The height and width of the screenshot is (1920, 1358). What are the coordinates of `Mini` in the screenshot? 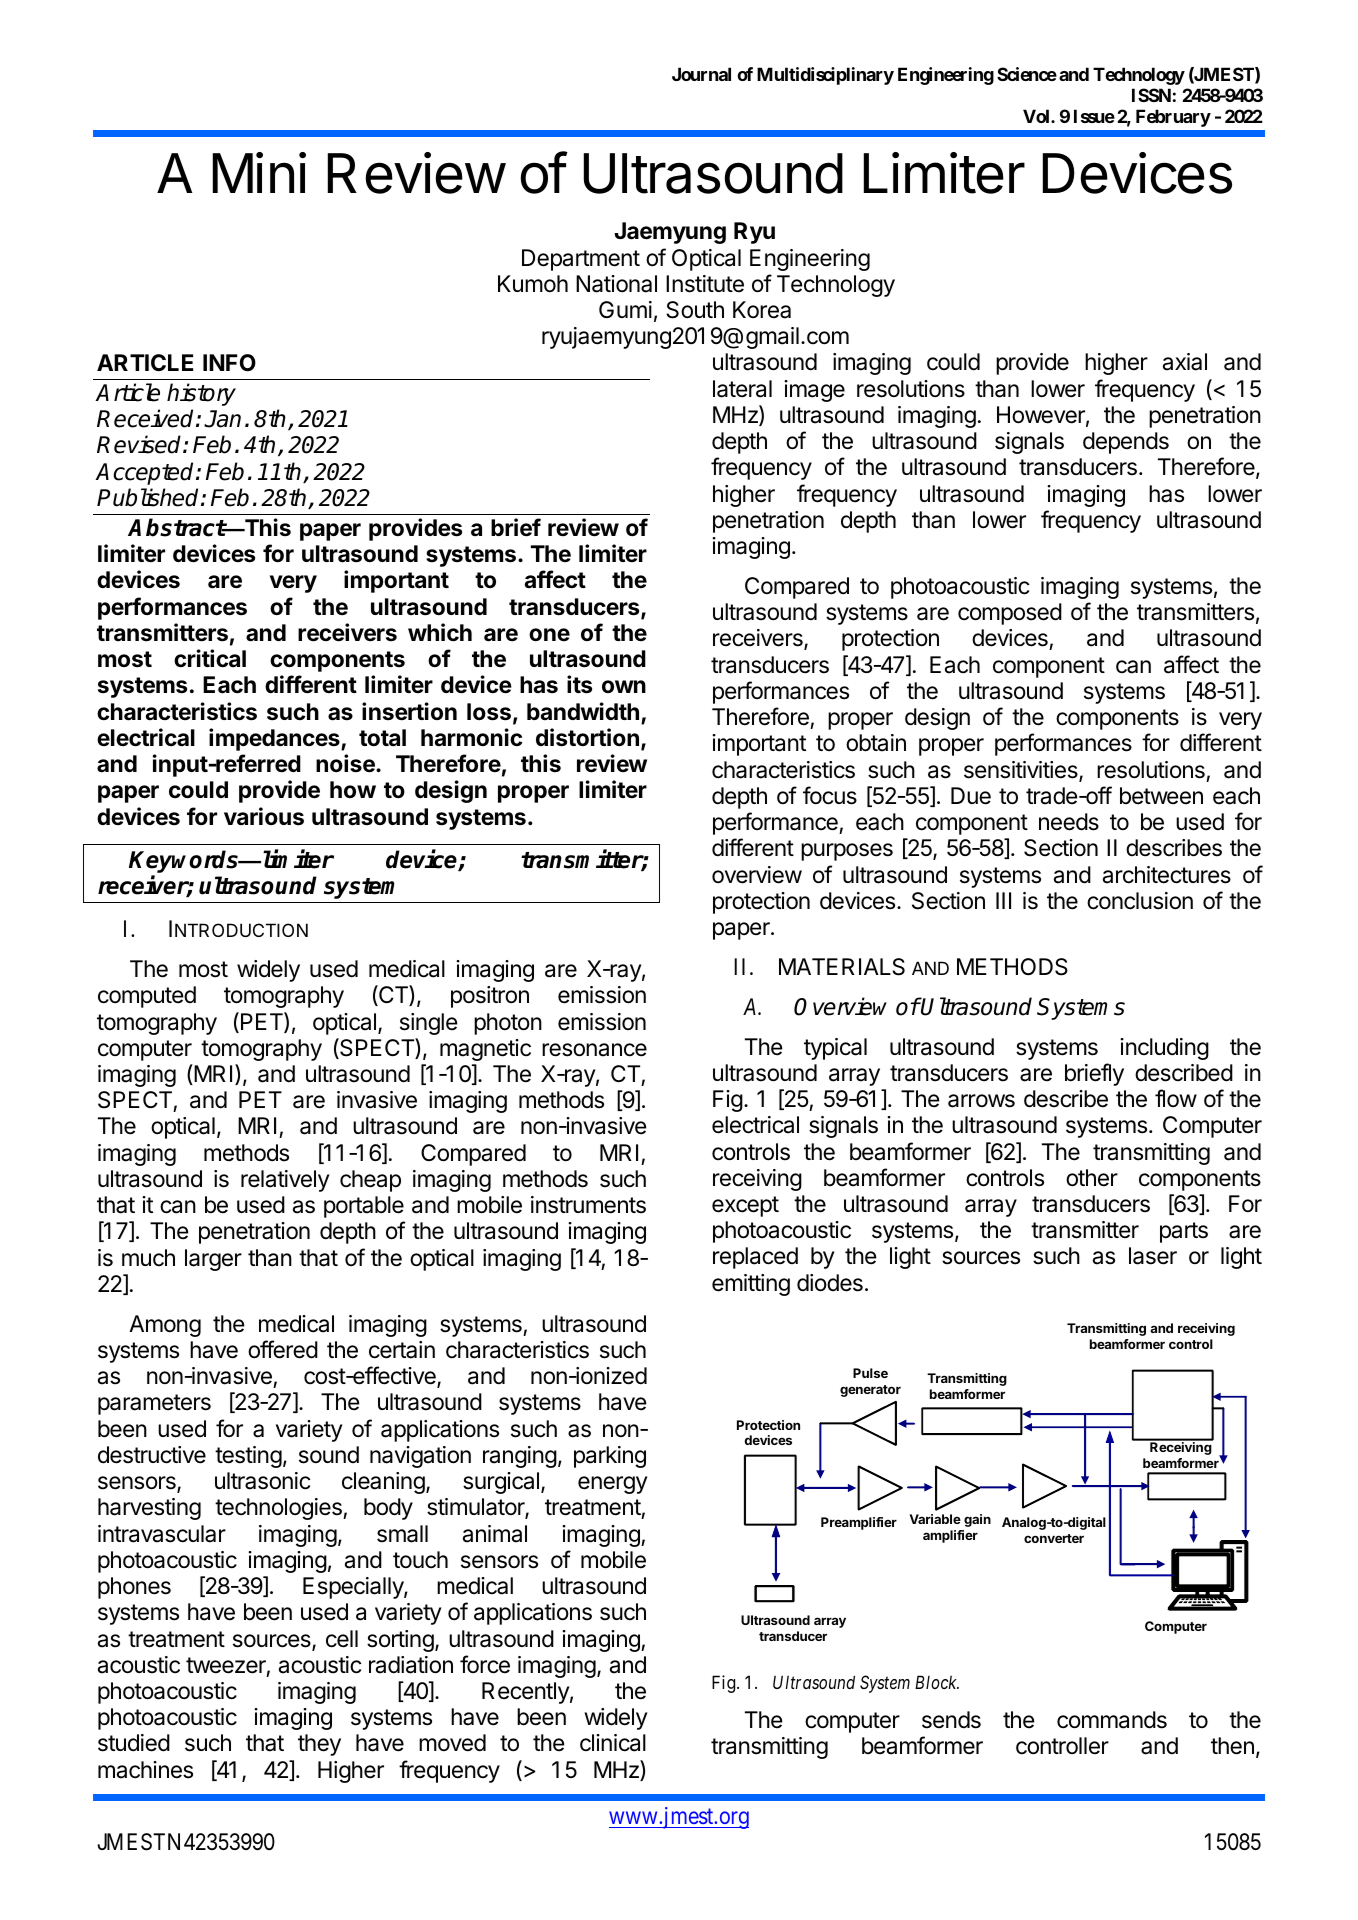 It's located at (259, 172).
